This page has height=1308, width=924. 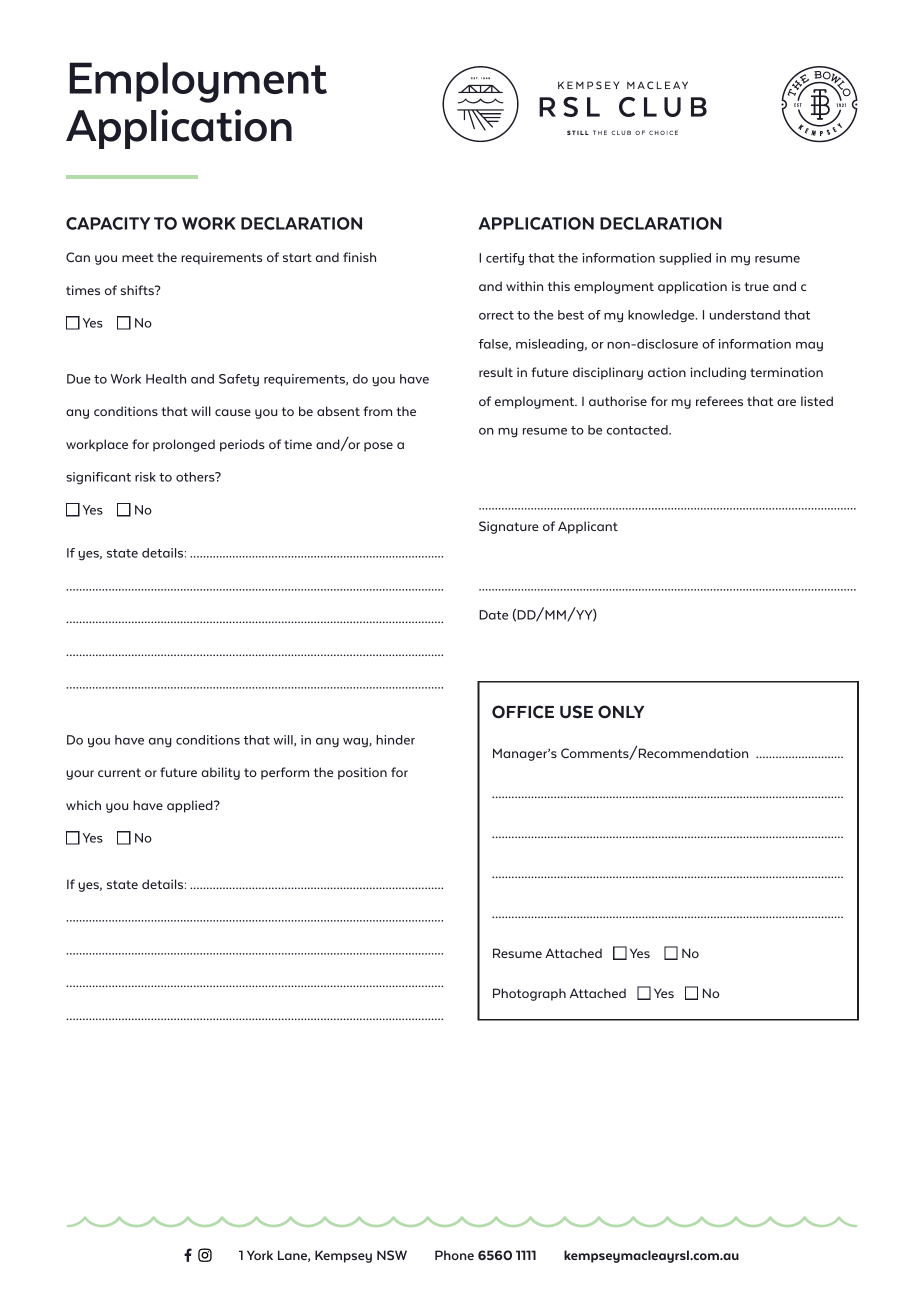 I want to click on supplied, so click(x=685, y=259).
